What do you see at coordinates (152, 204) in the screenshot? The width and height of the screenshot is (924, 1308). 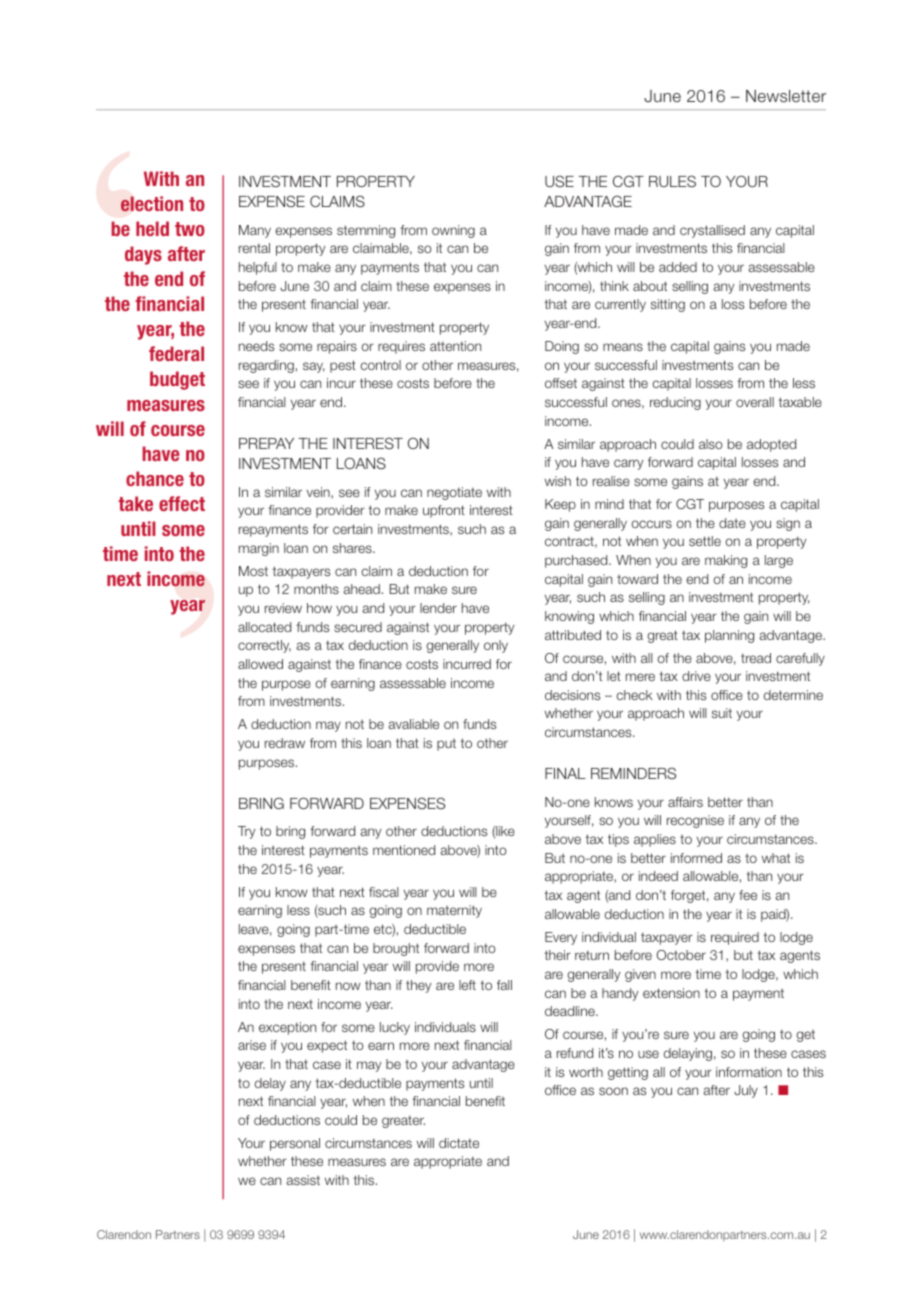 I see `election` at bounding box center [152, 204].
